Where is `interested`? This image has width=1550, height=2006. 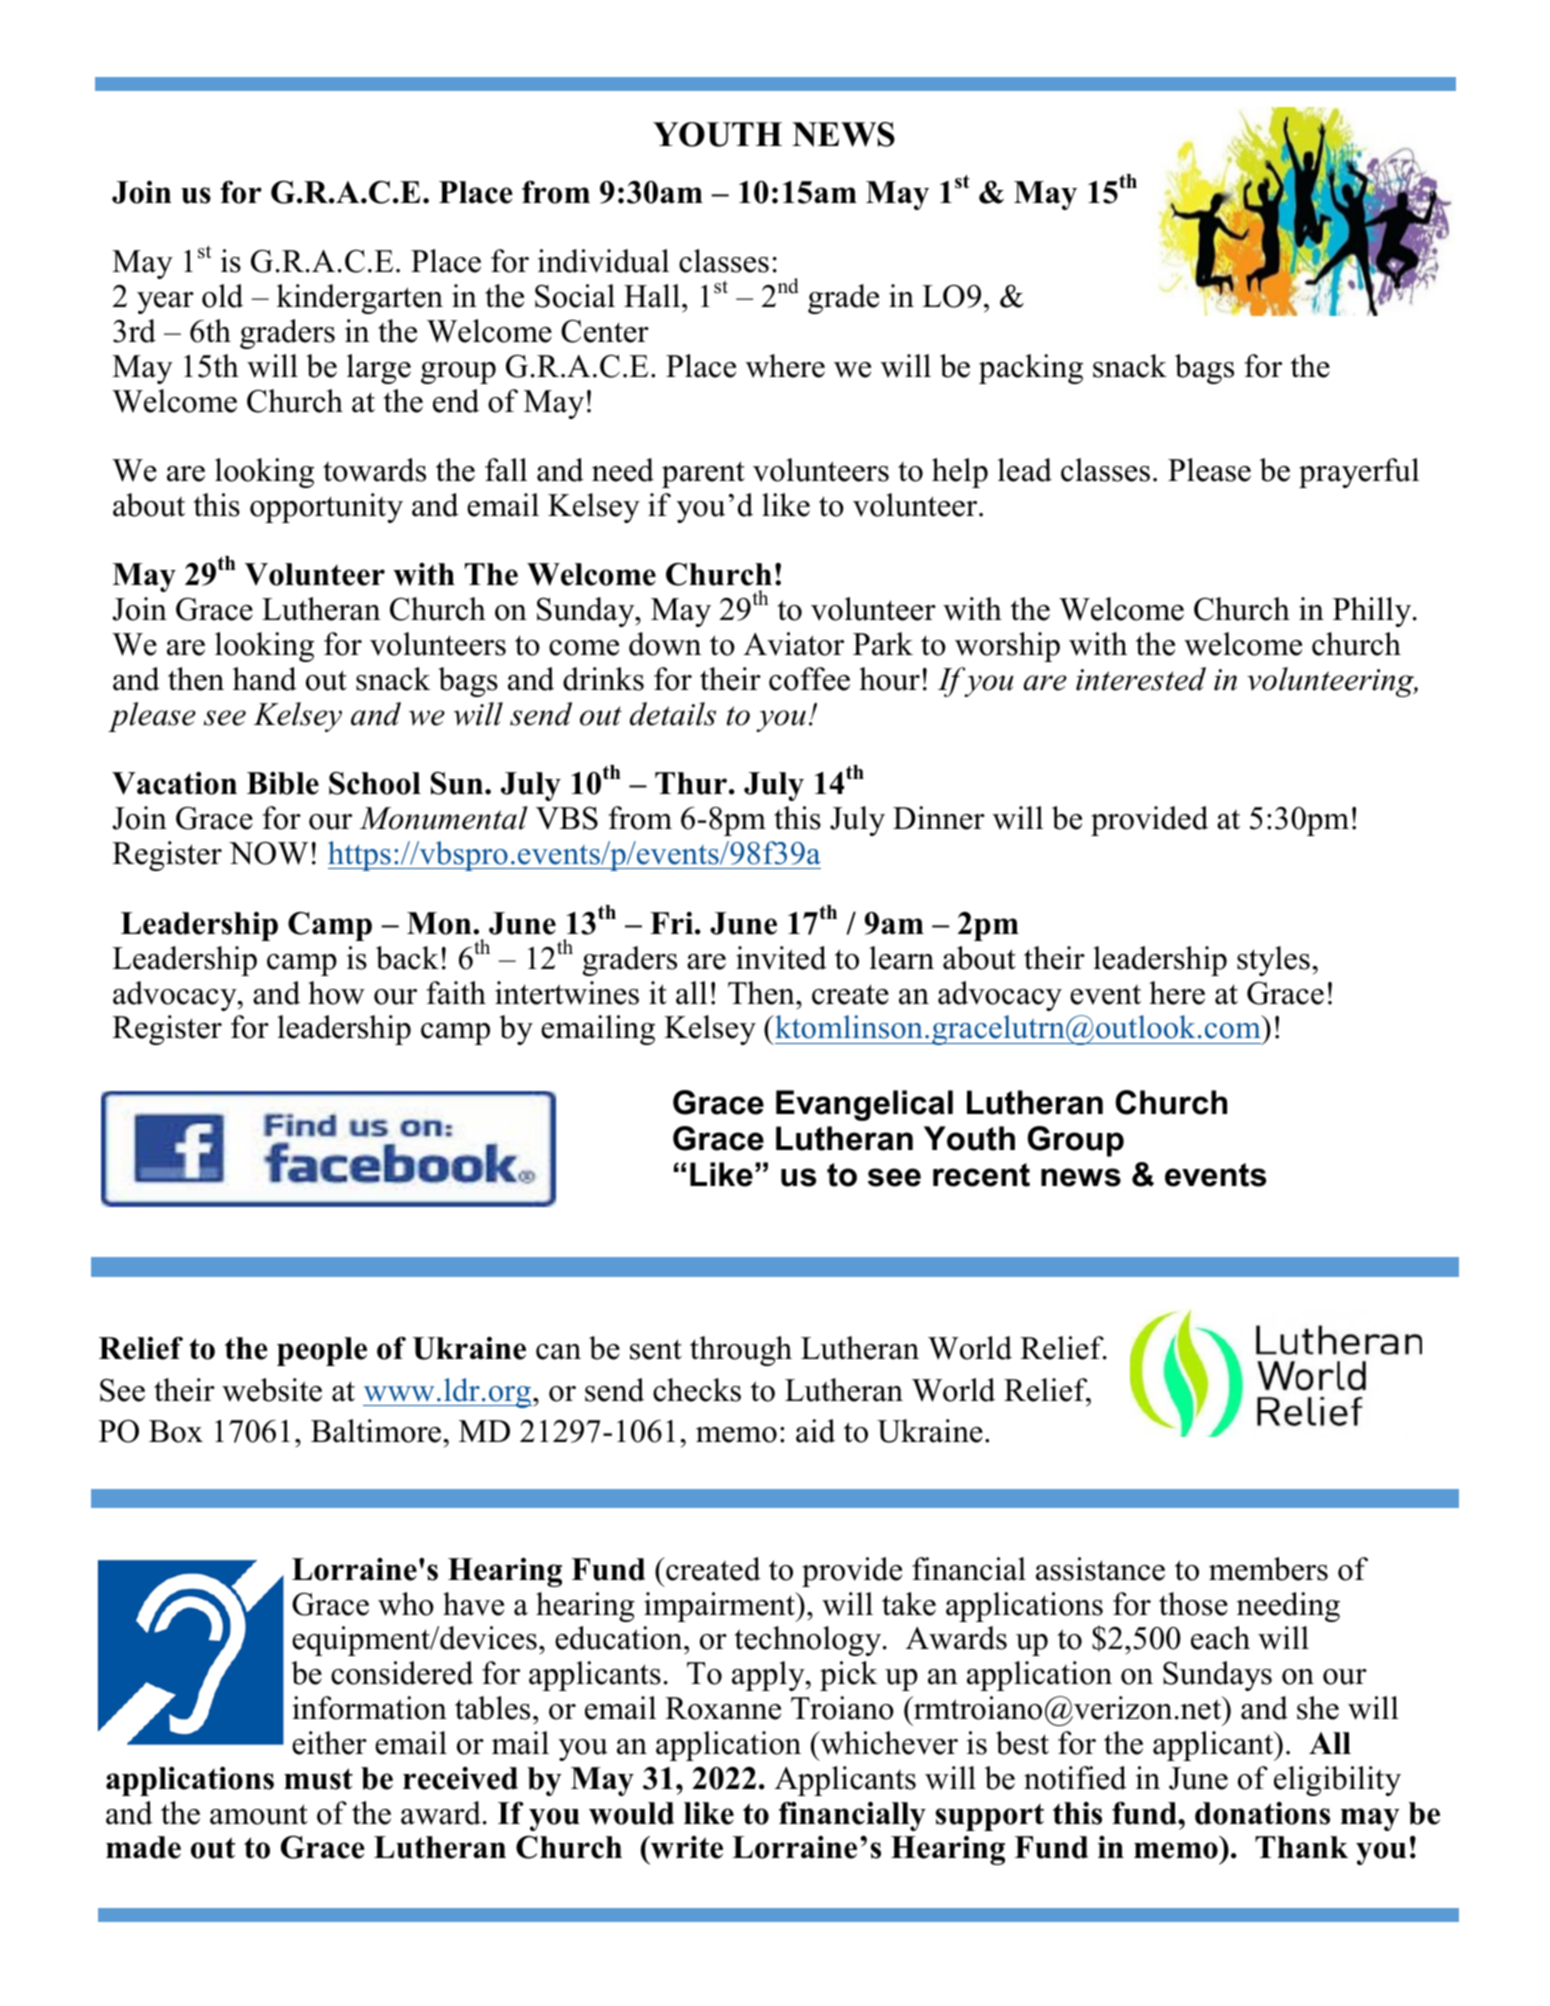 interested is located at coordinates (1141, 679).
